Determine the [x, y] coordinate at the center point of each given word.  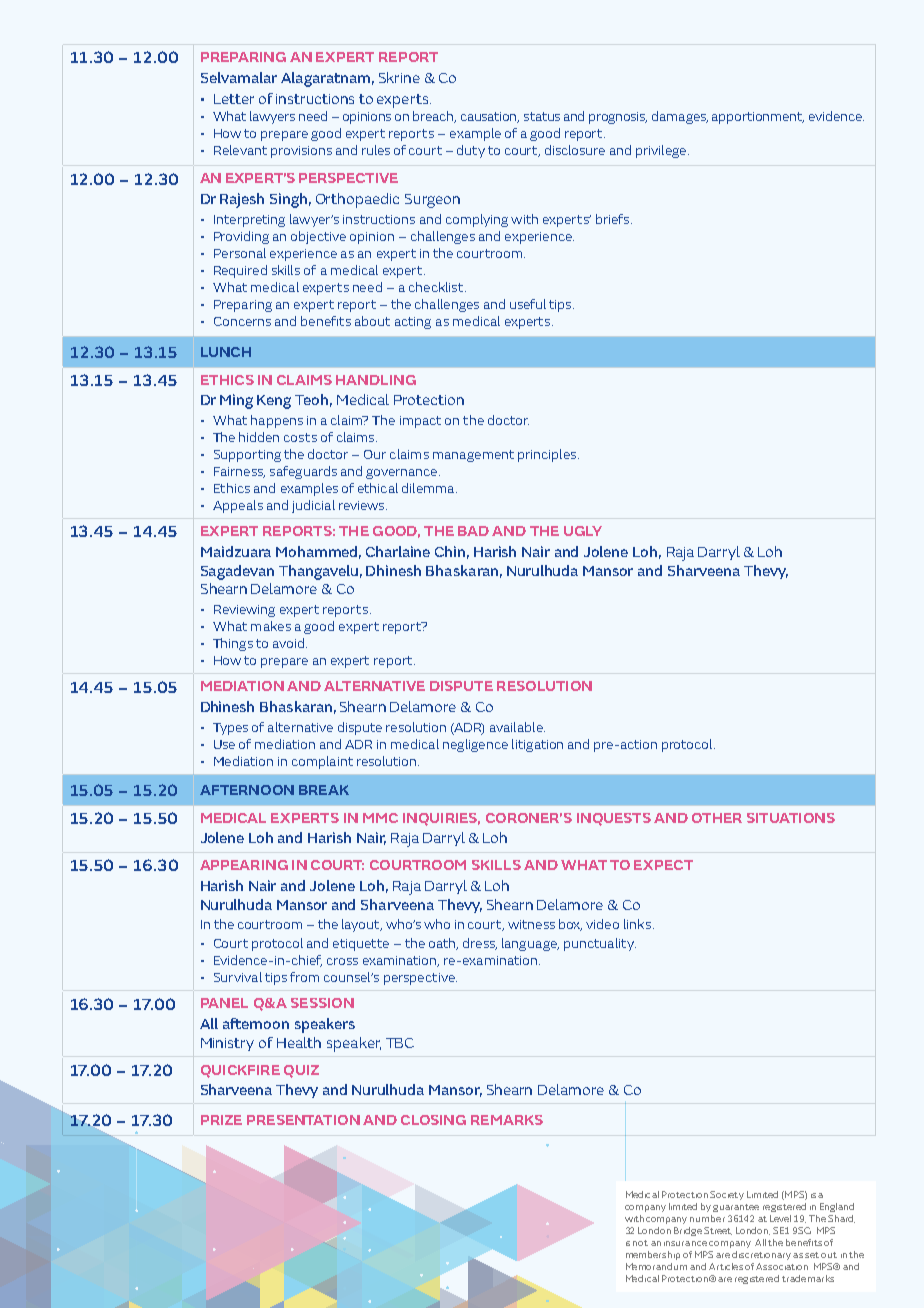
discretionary [761, 1255]
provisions [301, 152]
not [640, 1243]
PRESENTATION [303, 1120]
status [542, 116]
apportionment [758, 118]
